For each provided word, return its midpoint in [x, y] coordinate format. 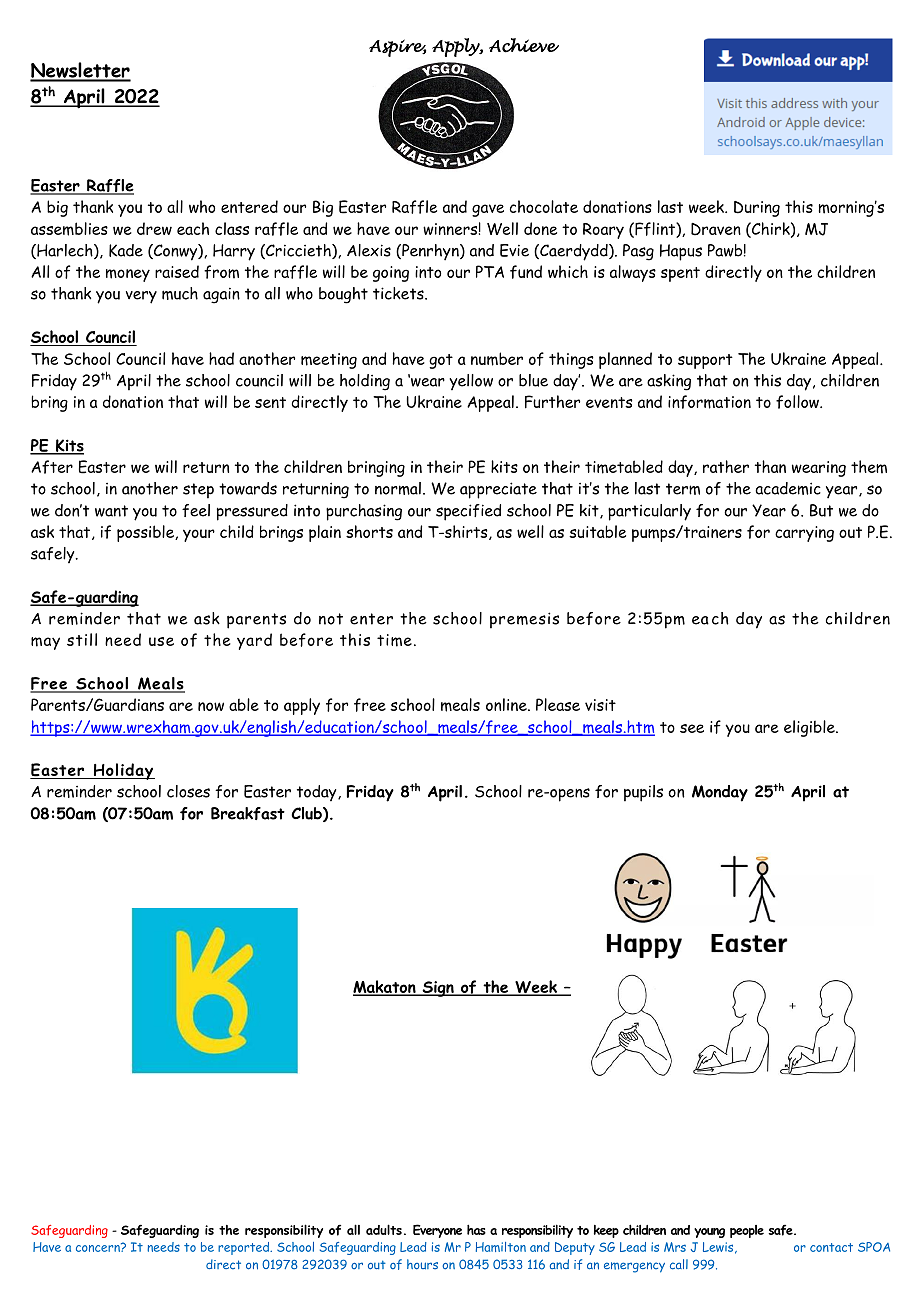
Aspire [397, 48]
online [507, 704]
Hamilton [501, 1247]
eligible [810, 728]
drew [154, 228]
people [747, 1231]
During [757, 209]
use [161, 641]
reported [245, 1248]
